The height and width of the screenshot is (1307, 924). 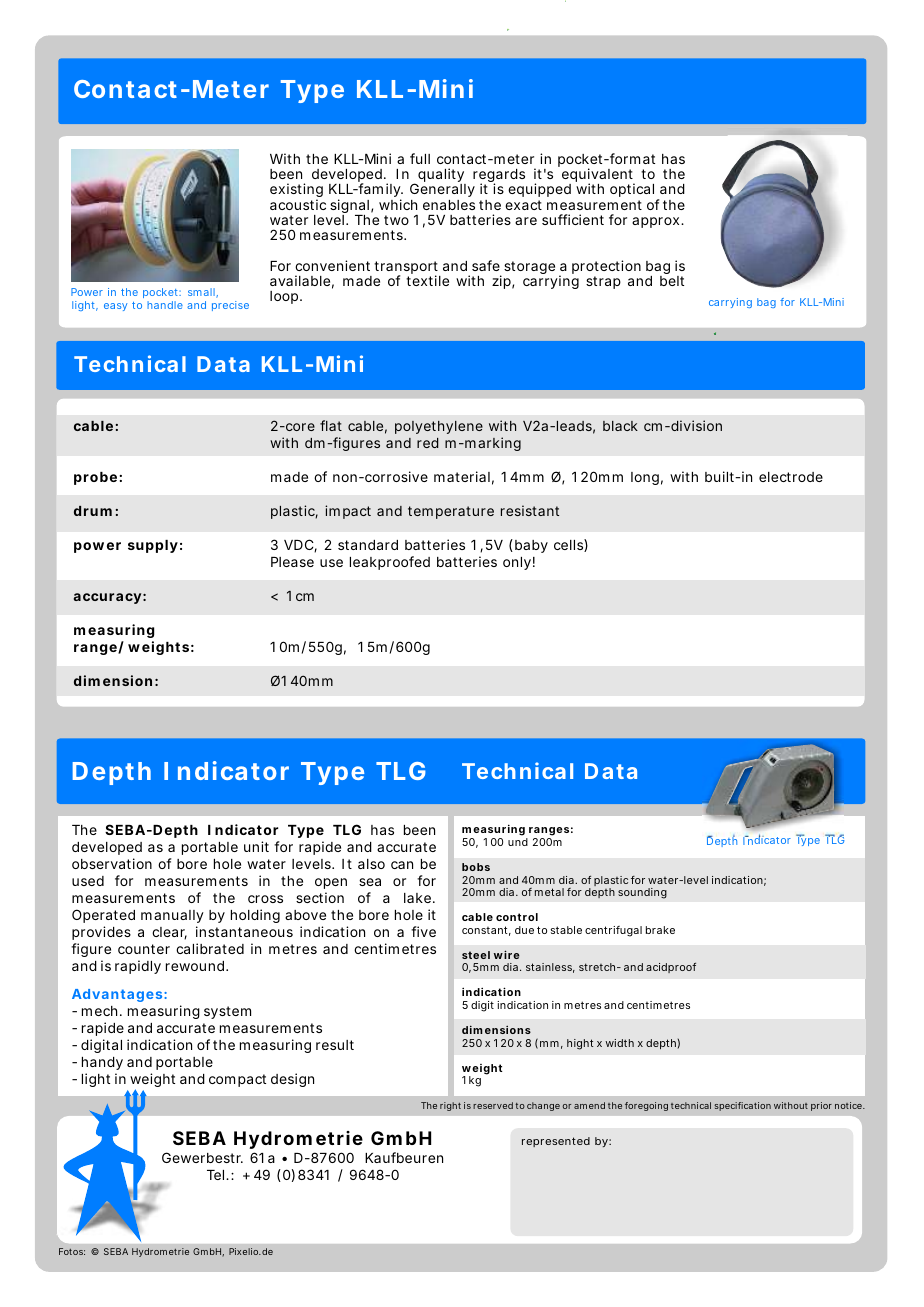 What do you see at coordinates (442, 192) in the screenshot?
I see `Generally` at bounding box center [442, 192].
